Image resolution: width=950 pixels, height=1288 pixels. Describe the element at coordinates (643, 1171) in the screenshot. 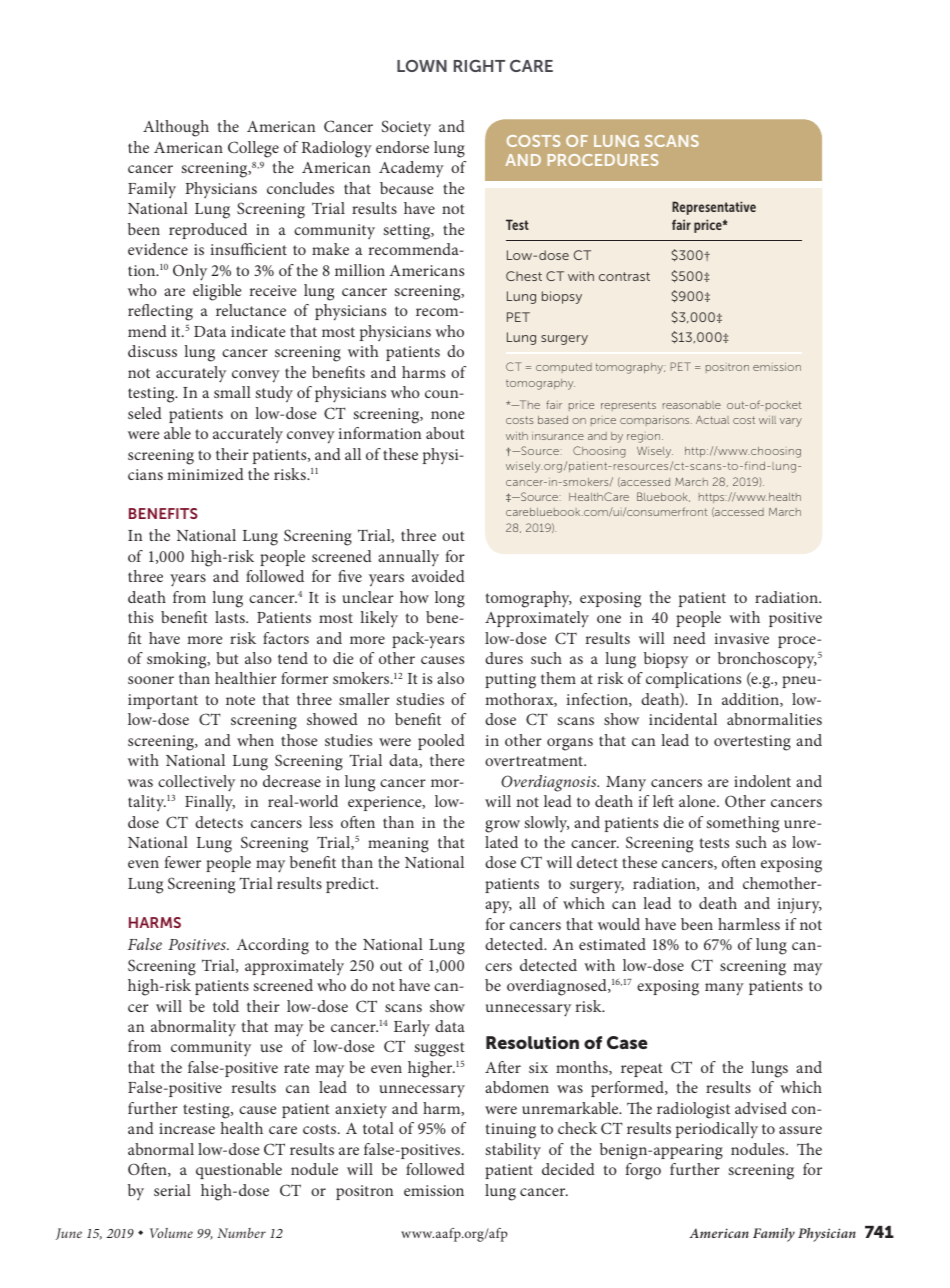

I see `forgo` at that location.
